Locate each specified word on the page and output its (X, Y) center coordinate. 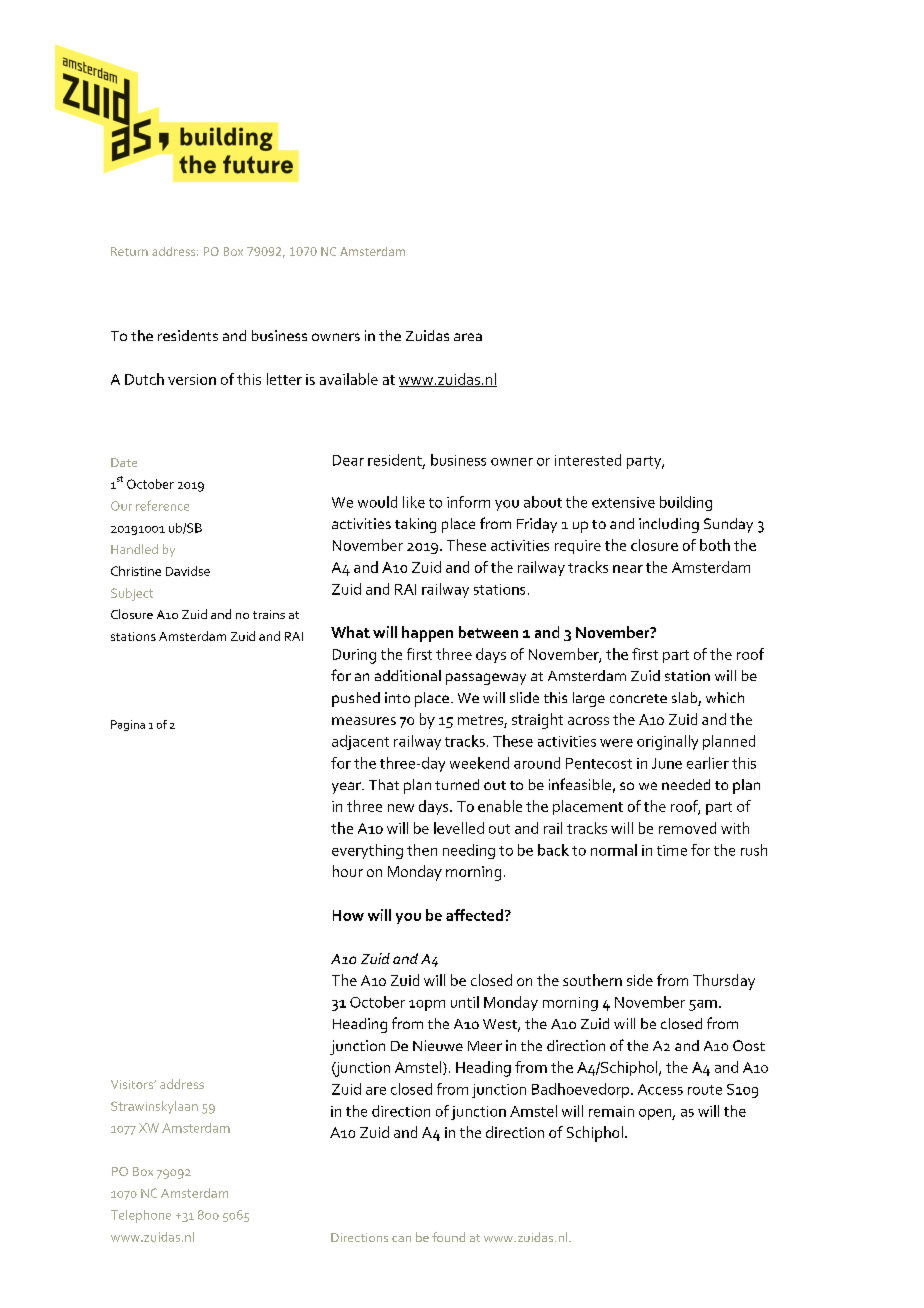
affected (474, 915)
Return (129, 251)
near (628, 569)
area (468, 337)
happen (427, 634)
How (348, 915)
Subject (132, 594)
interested (588, 460)
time (672, 850)
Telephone (141, 1216)
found (448, 1237)
